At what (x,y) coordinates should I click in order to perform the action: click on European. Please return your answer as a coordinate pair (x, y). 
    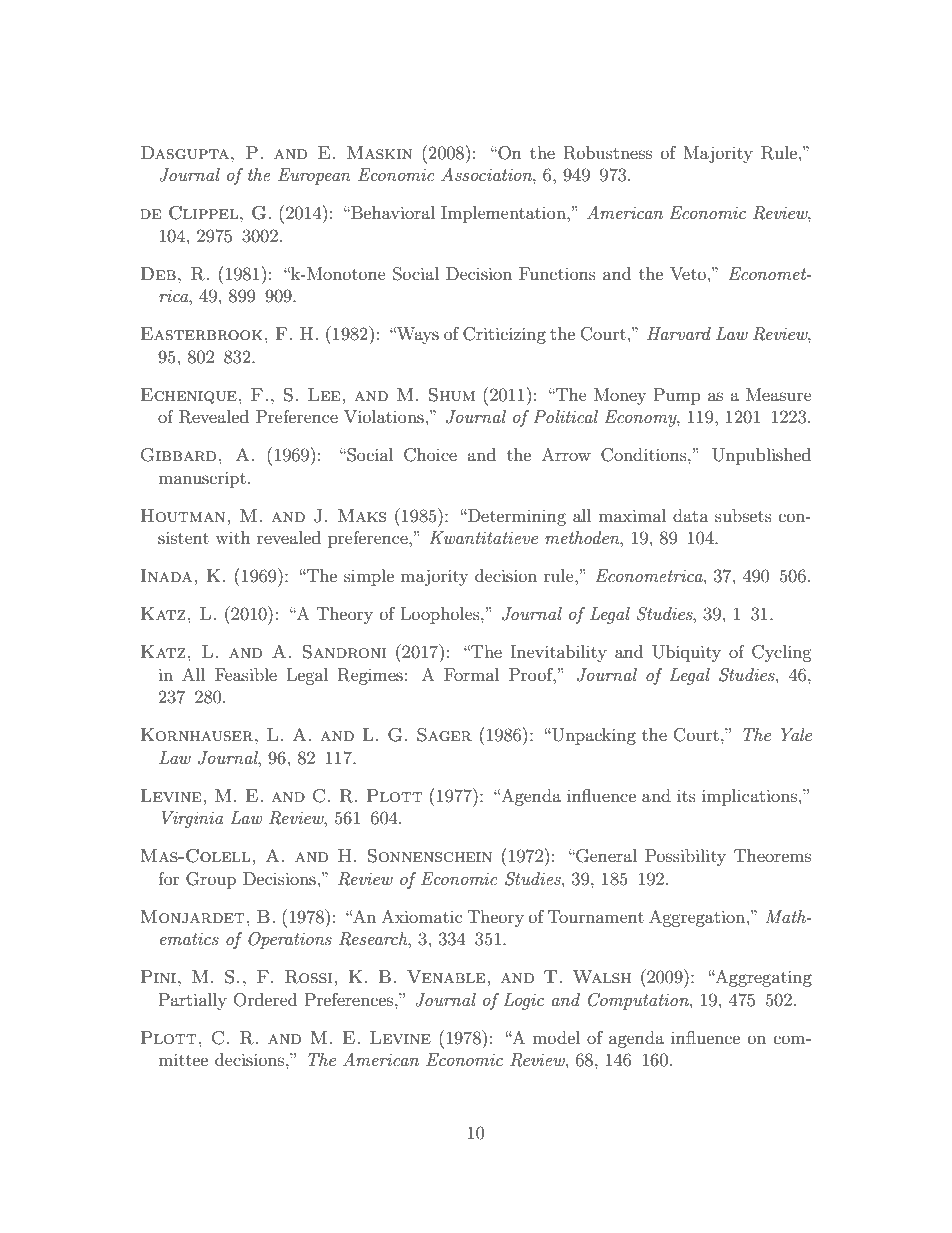
    Looking at the image, I should click on (314, 176).
